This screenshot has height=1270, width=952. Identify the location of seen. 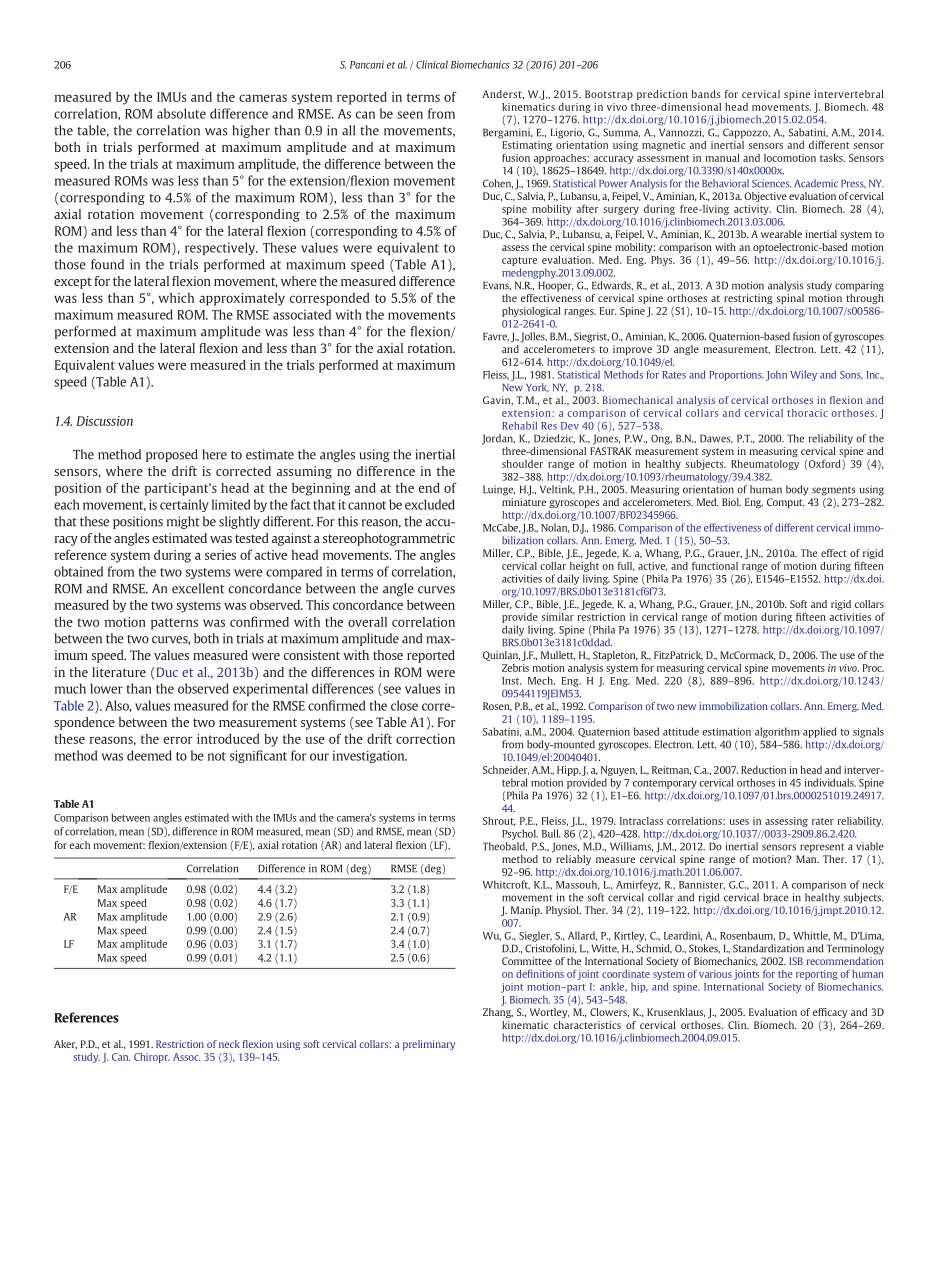
(410, 115).
